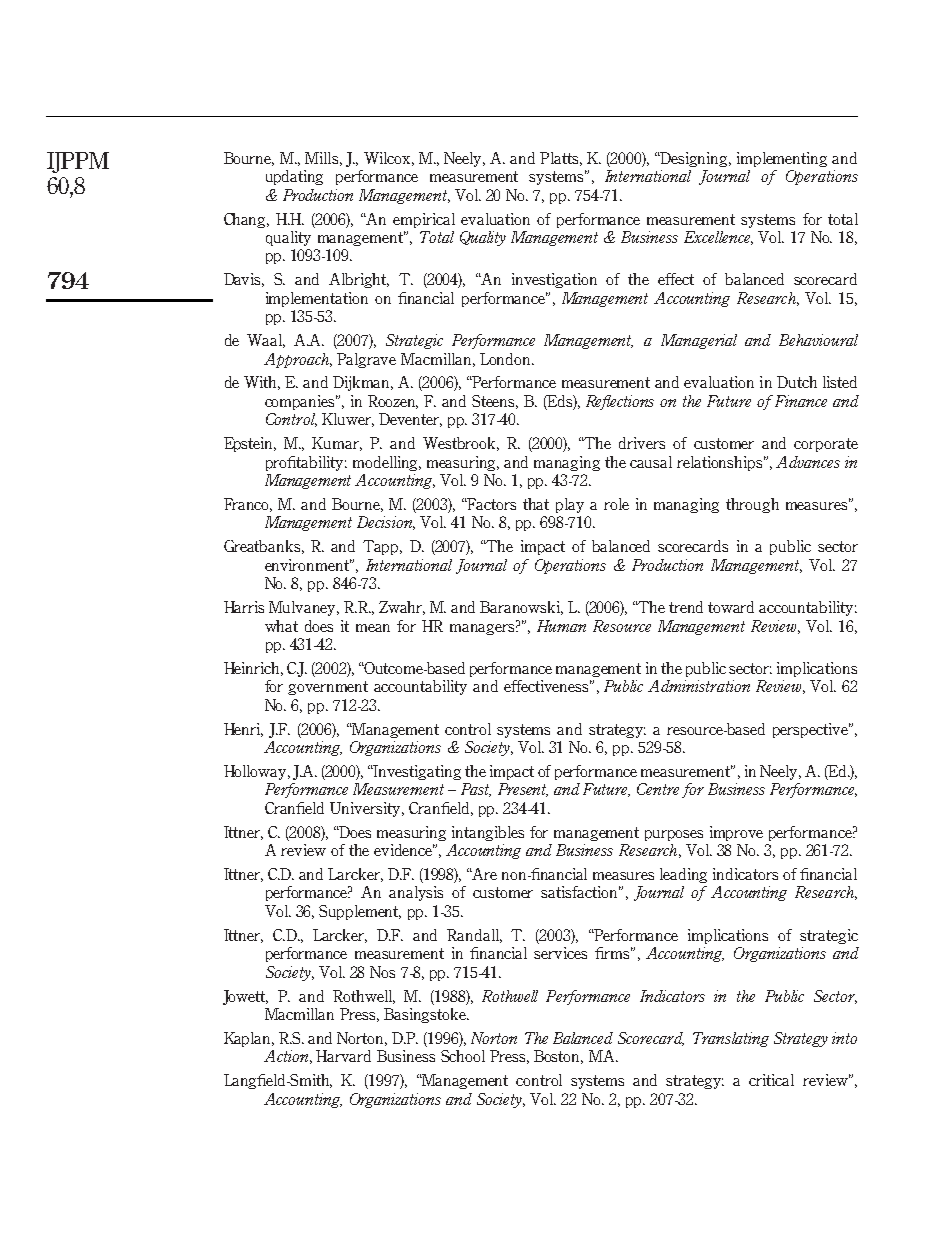 This screenshot has width=952, height=1248. Describe the element at coordinates (808, 462) in the screenshot. I see `Advances` at that location.
